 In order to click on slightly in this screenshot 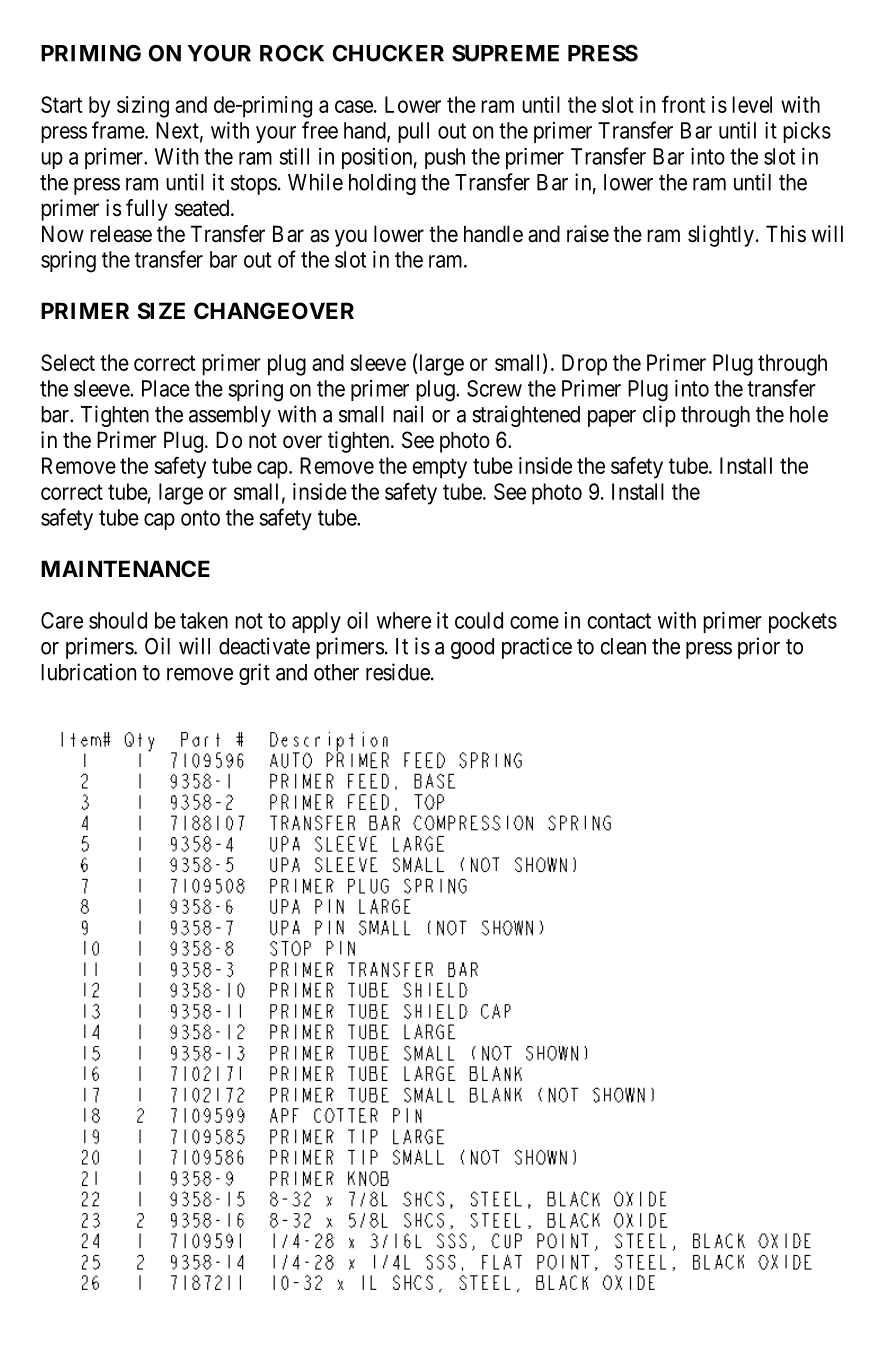, I will do `click(721, 236)`.
